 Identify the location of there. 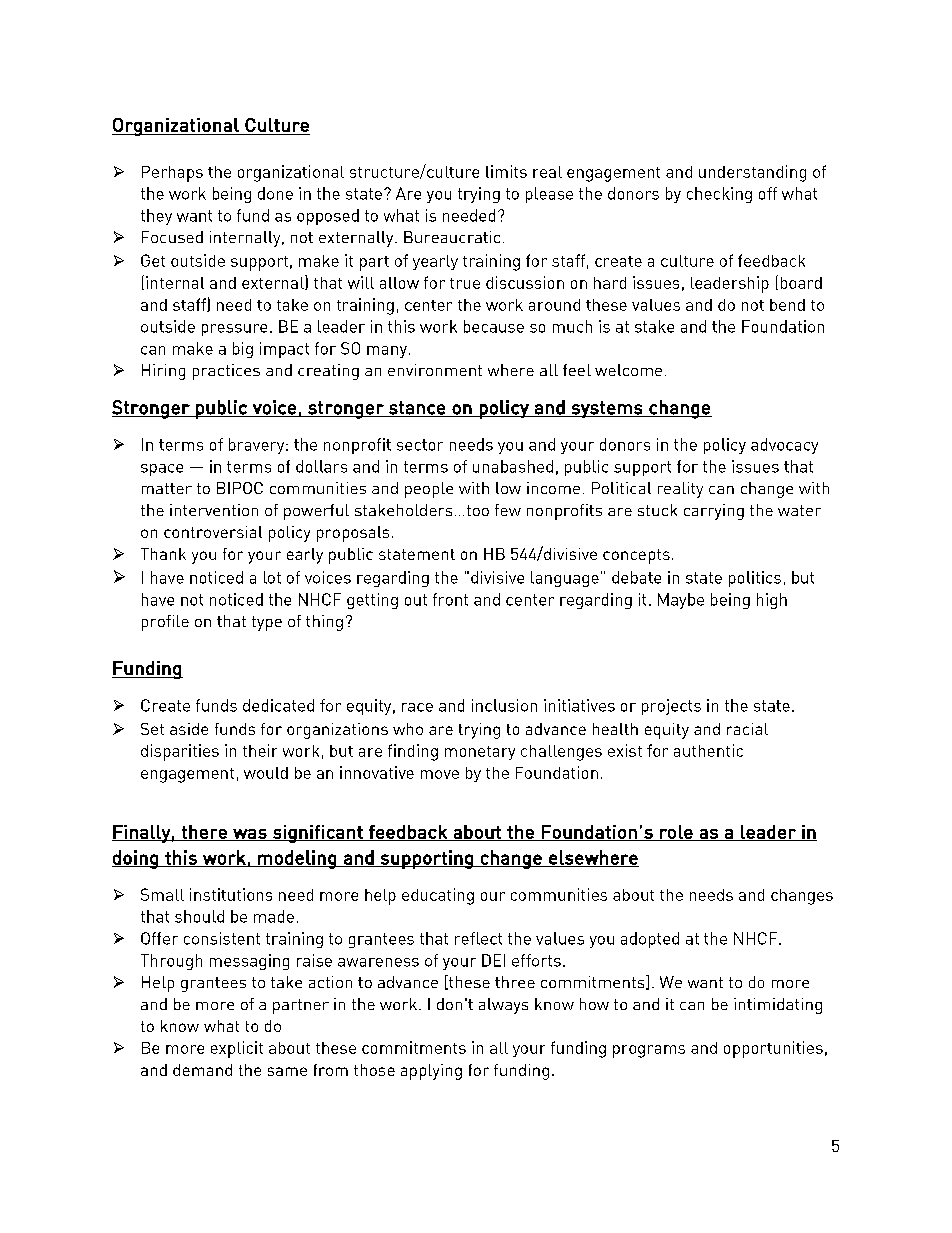
(204, 833).
